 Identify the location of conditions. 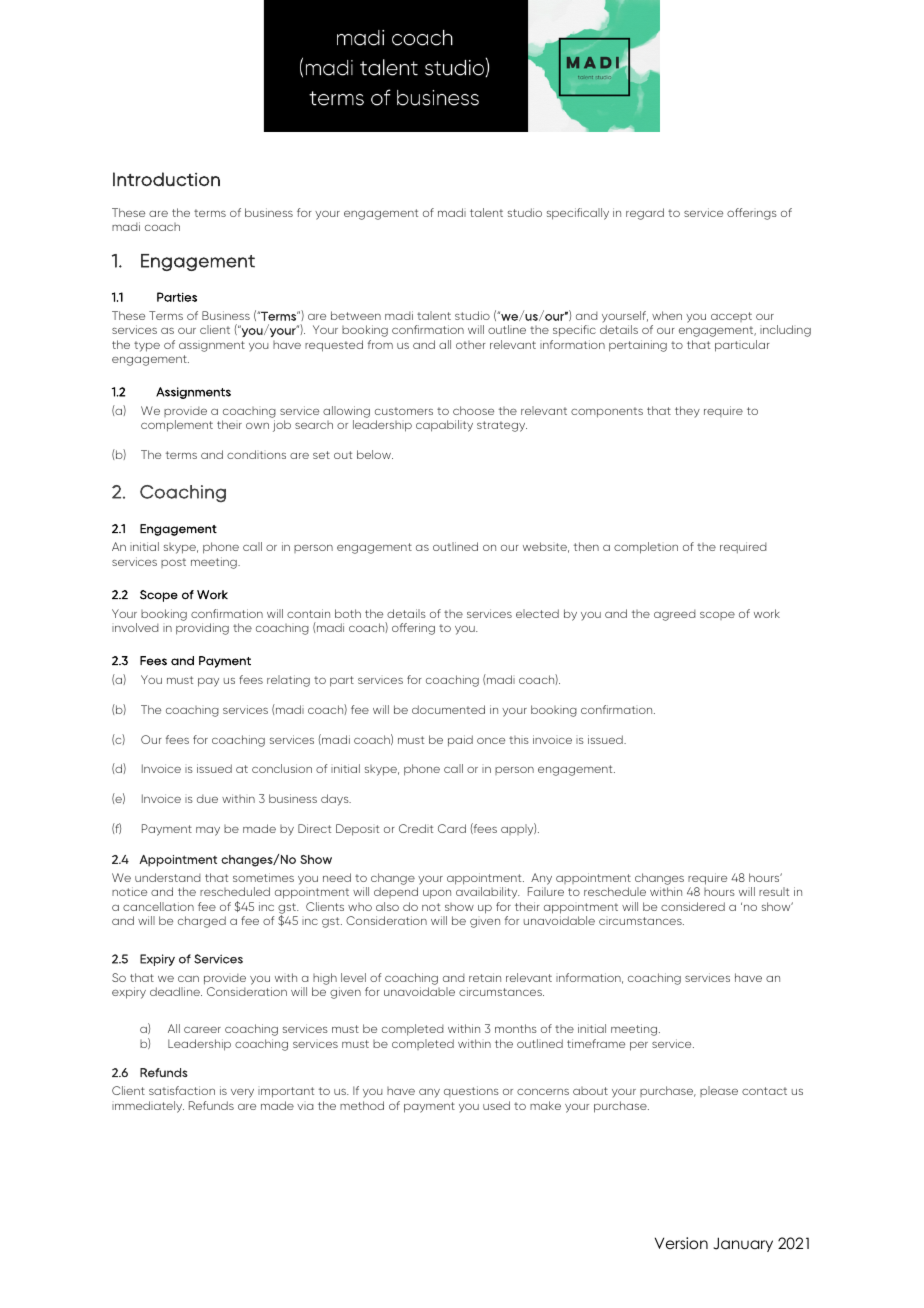
(256, 454).
